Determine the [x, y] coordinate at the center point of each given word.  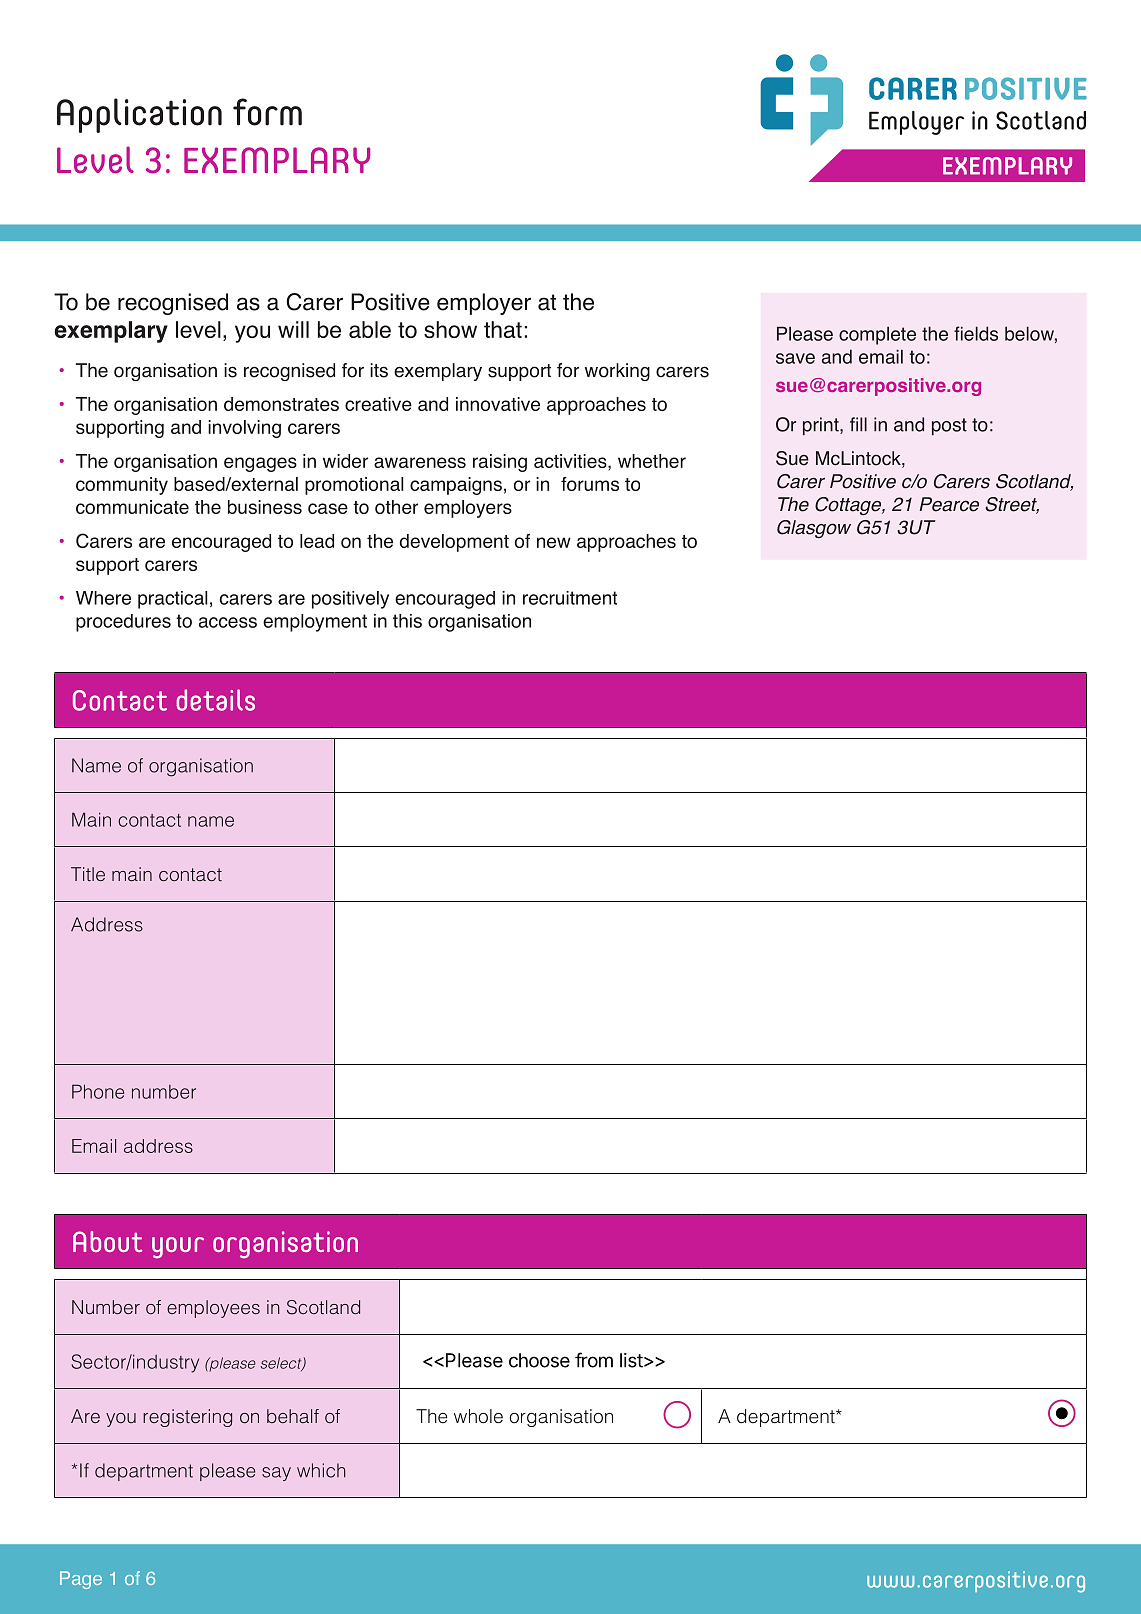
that [503, 329]
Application [139, 115]
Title [88, 874]
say [276, 1474]
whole [478, 1416]
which [321, 1470]
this [407, 621]
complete [877, 335]
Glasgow [814, 529]
